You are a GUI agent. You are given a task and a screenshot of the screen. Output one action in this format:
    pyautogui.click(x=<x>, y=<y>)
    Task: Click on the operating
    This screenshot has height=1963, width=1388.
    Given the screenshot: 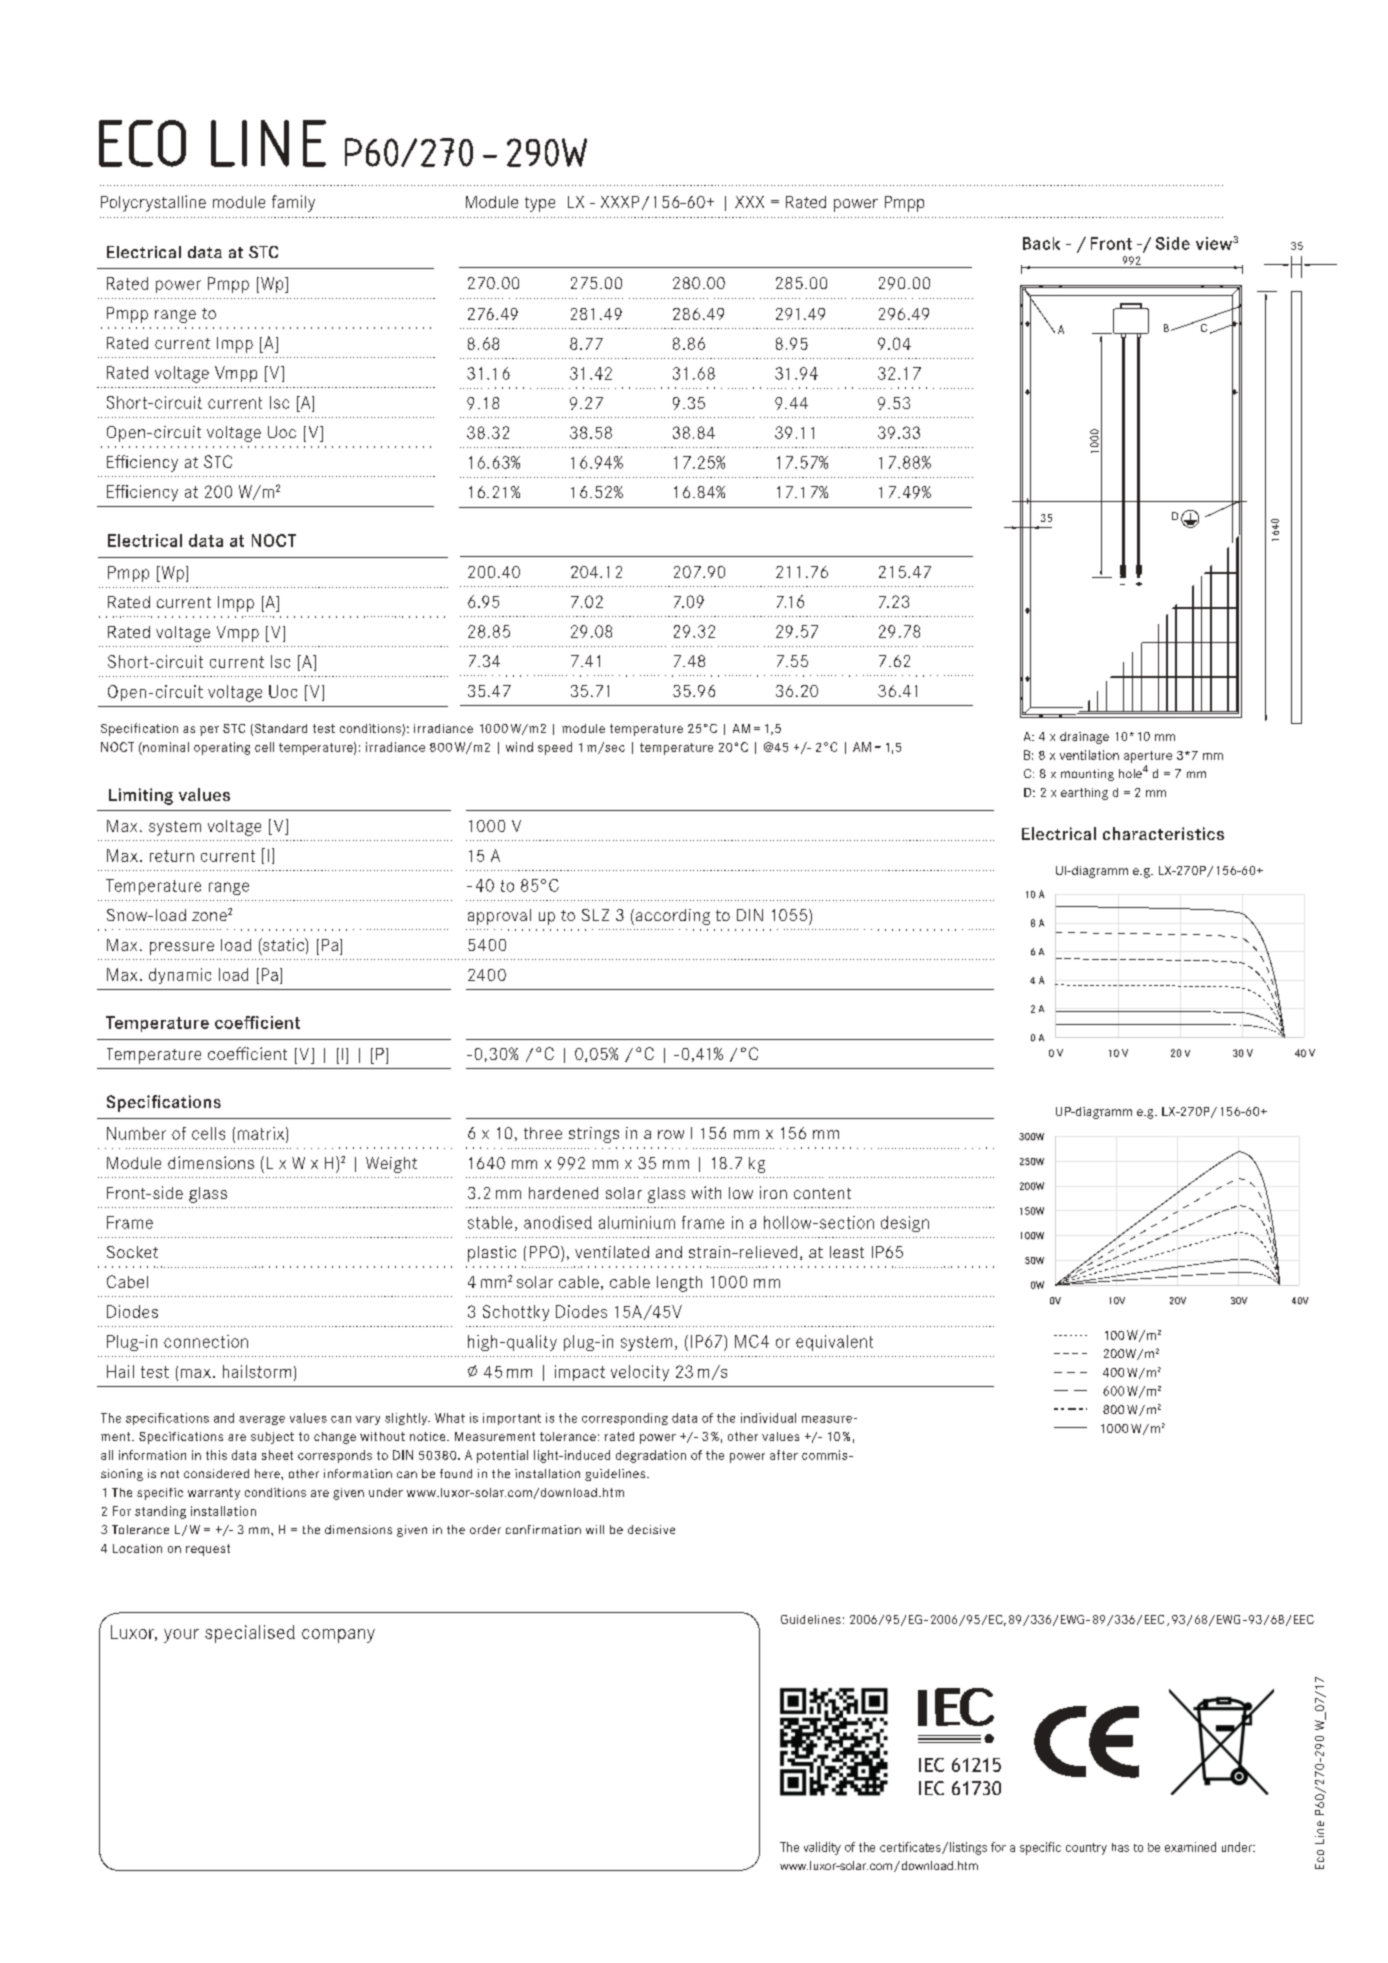 What is the action you would take?
    pyautogui.click(x=222, y=748)
